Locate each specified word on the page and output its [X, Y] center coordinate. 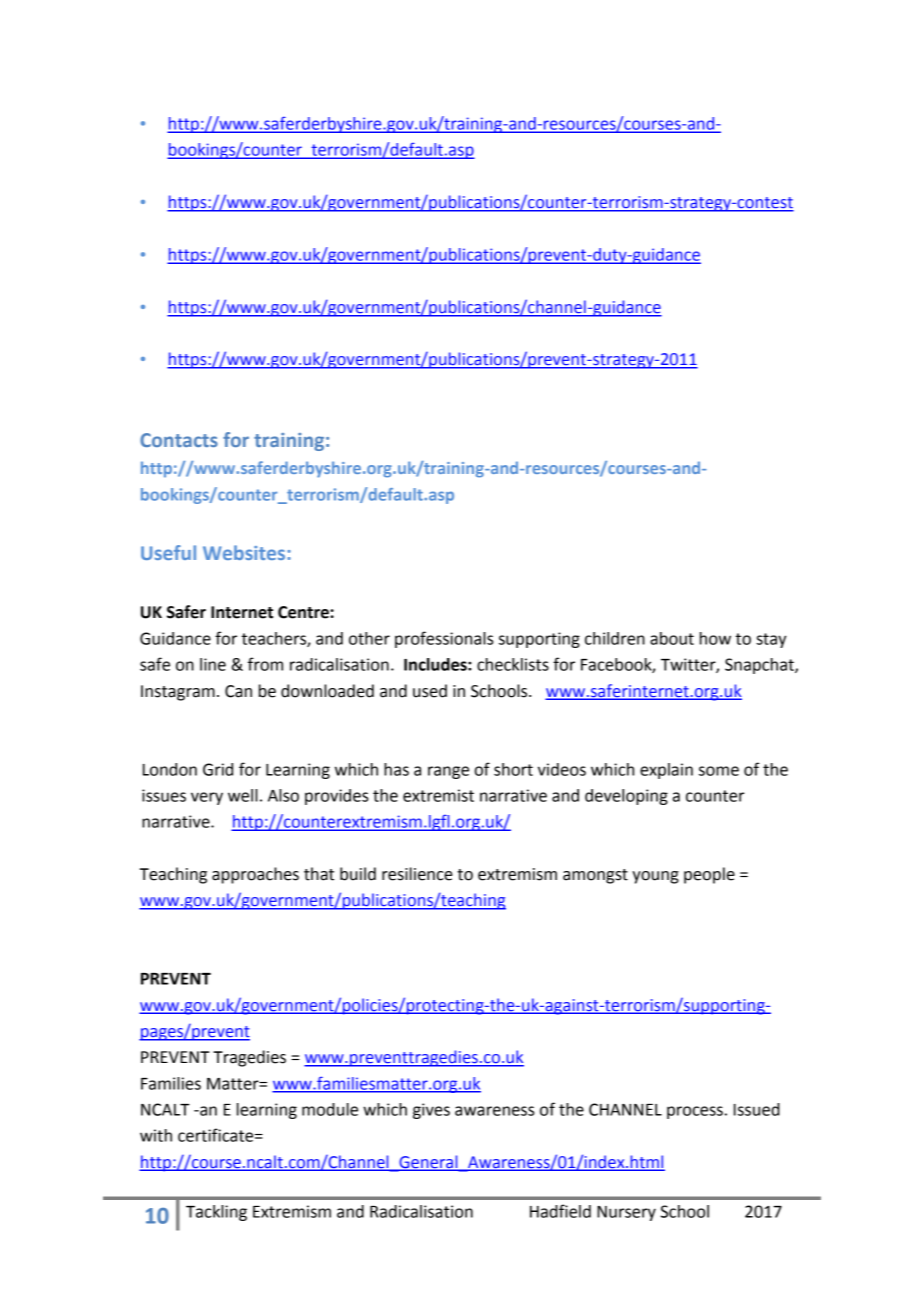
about [672, 638]
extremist [438, 795]
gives [431, 1111]
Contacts [179, 440]
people [709, 875]
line [213, 664]
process [695, 1112]
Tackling [216, 1213]
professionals [444, 639]
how [715, 638]
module [330, 1109]
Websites [245, 552]
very [207, 798]
